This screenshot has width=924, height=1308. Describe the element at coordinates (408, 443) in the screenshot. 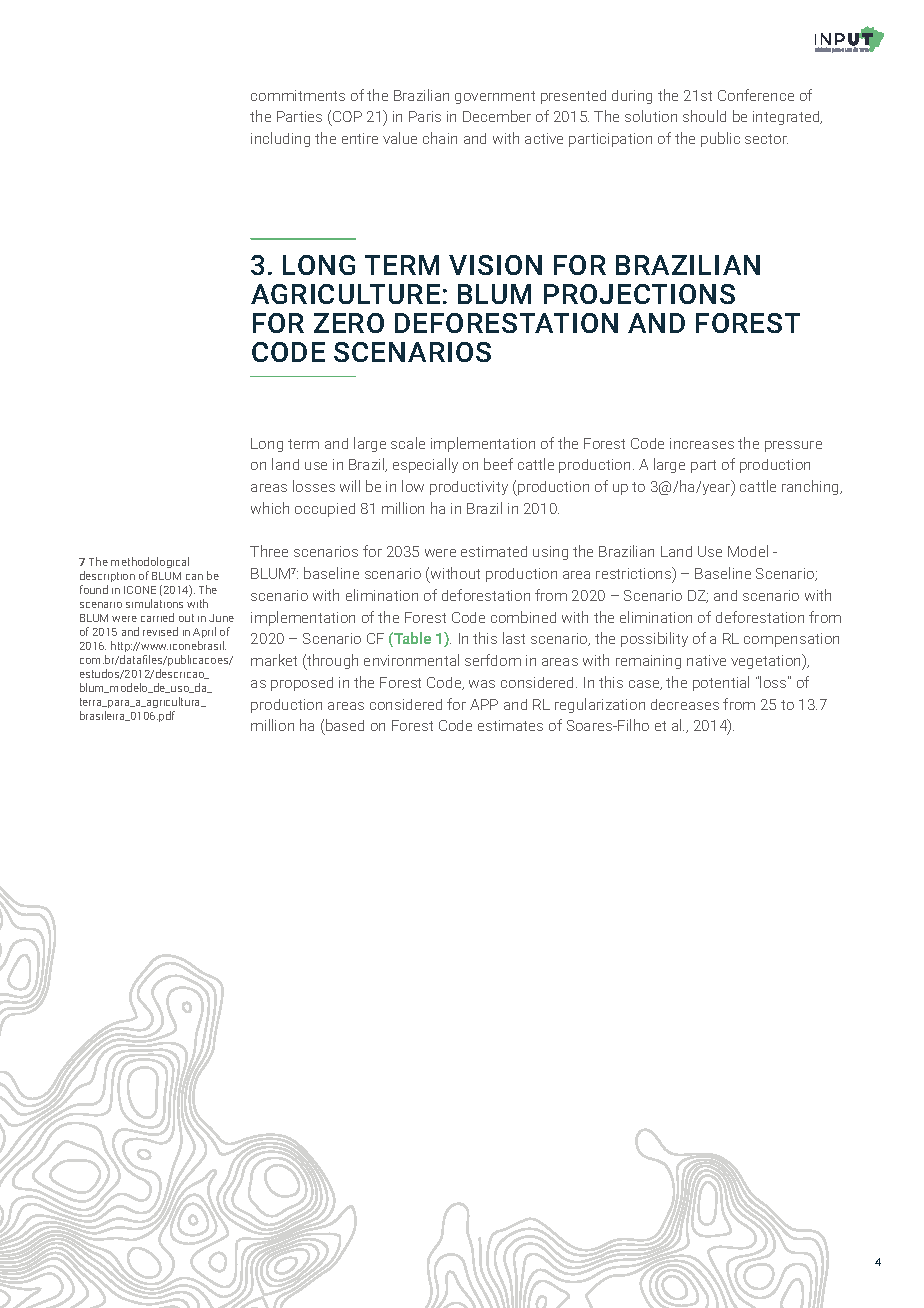

I see `scale` at that location.
